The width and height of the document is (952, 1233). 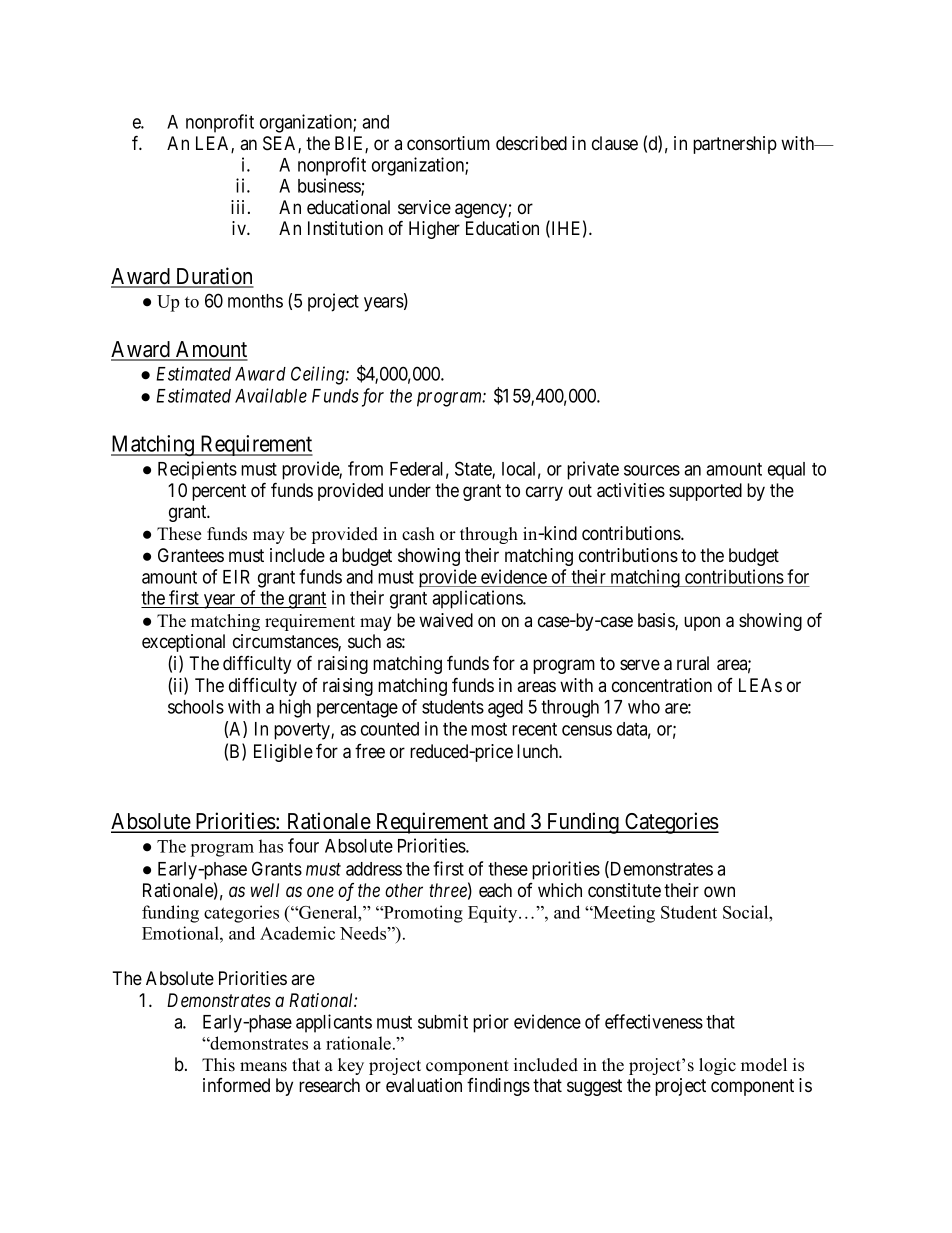 I want to click on well, so click(x=264, y=890).
